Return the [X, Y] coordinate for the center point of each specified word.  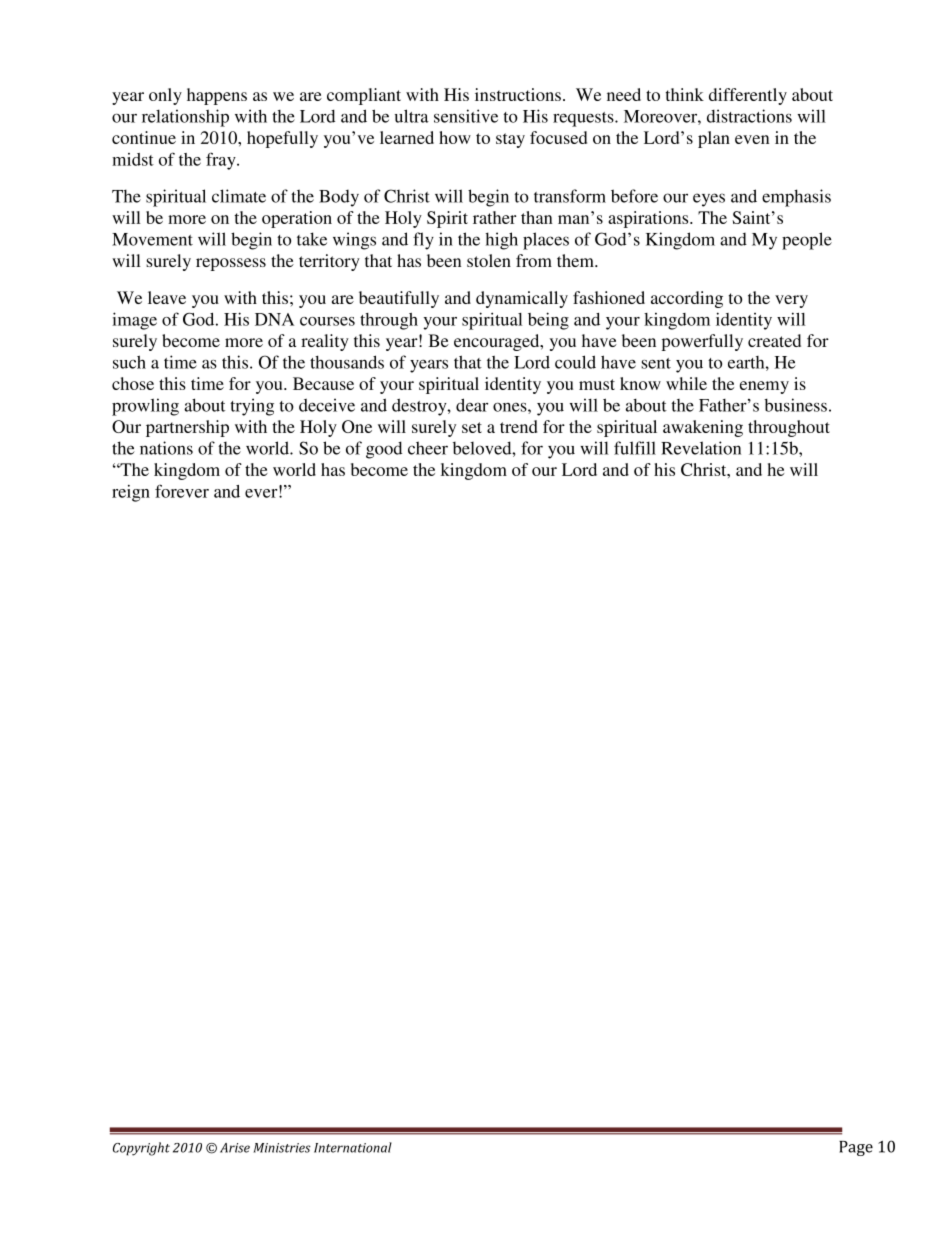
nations [166, 448]
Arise [235, 1148]
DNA [274, 319]
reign [131, 493]
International [353, 1147]
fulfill [635, 448]
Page [856, 1148]
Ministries [282, 1148]
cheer [428, 448]
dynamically [522, 299]
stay [510, 140]
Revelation [701, 448]
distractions [749, 116]
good [384, 450]
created [774, 340]
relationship [185, 118]
